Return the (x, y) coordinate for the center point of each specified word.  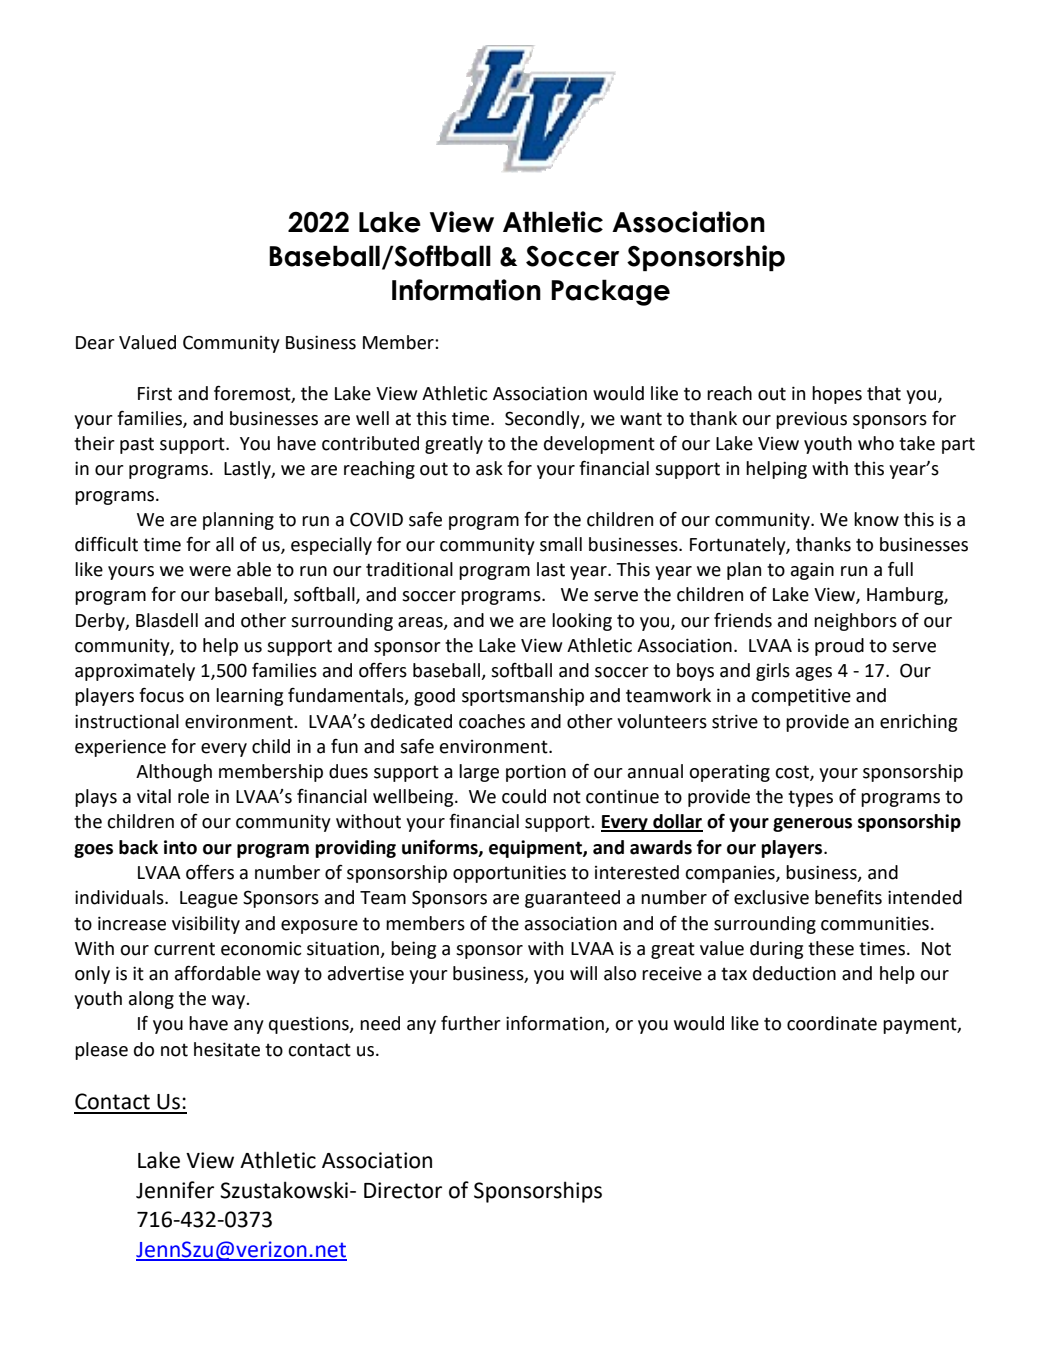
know (876, 519)
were (210, 571)
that (884, 393)
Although (174, 773)
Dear (95, 343)
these (831, 948)
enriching (918, 723)
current (184, 949)
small (561, 544)
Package (610, 292)
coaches (492, 721)
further (471, 1023)
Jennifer (175, 1190)
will (583, 973)
